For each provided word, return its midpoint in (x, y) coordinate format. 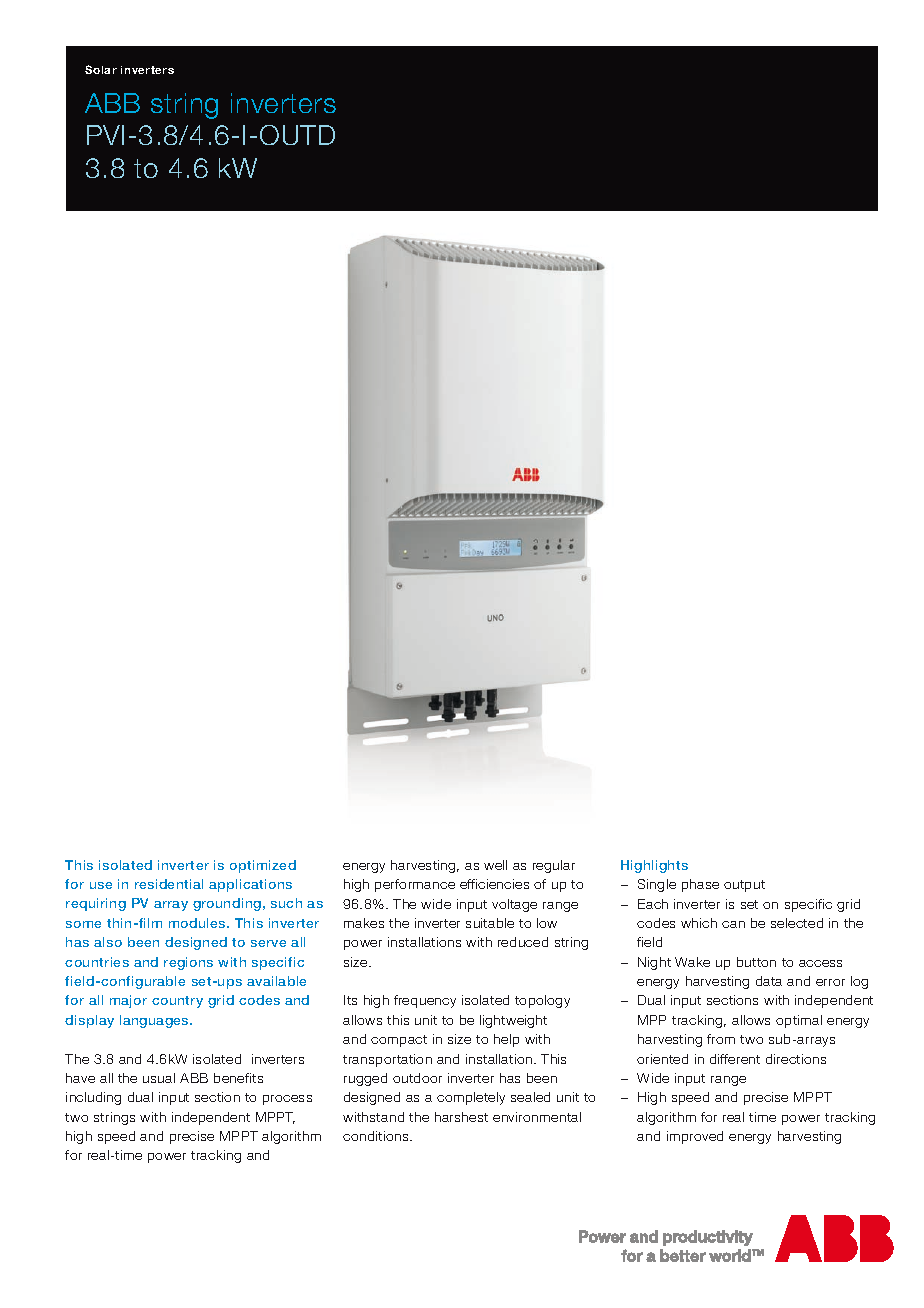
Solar (101, 69)
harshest (461, 1117)
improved (695, 1137)
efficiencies (494, 884)
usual (159, 1078)
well (495, 865)
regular (554, 866)
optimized (263, 866)
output (744, 886)
